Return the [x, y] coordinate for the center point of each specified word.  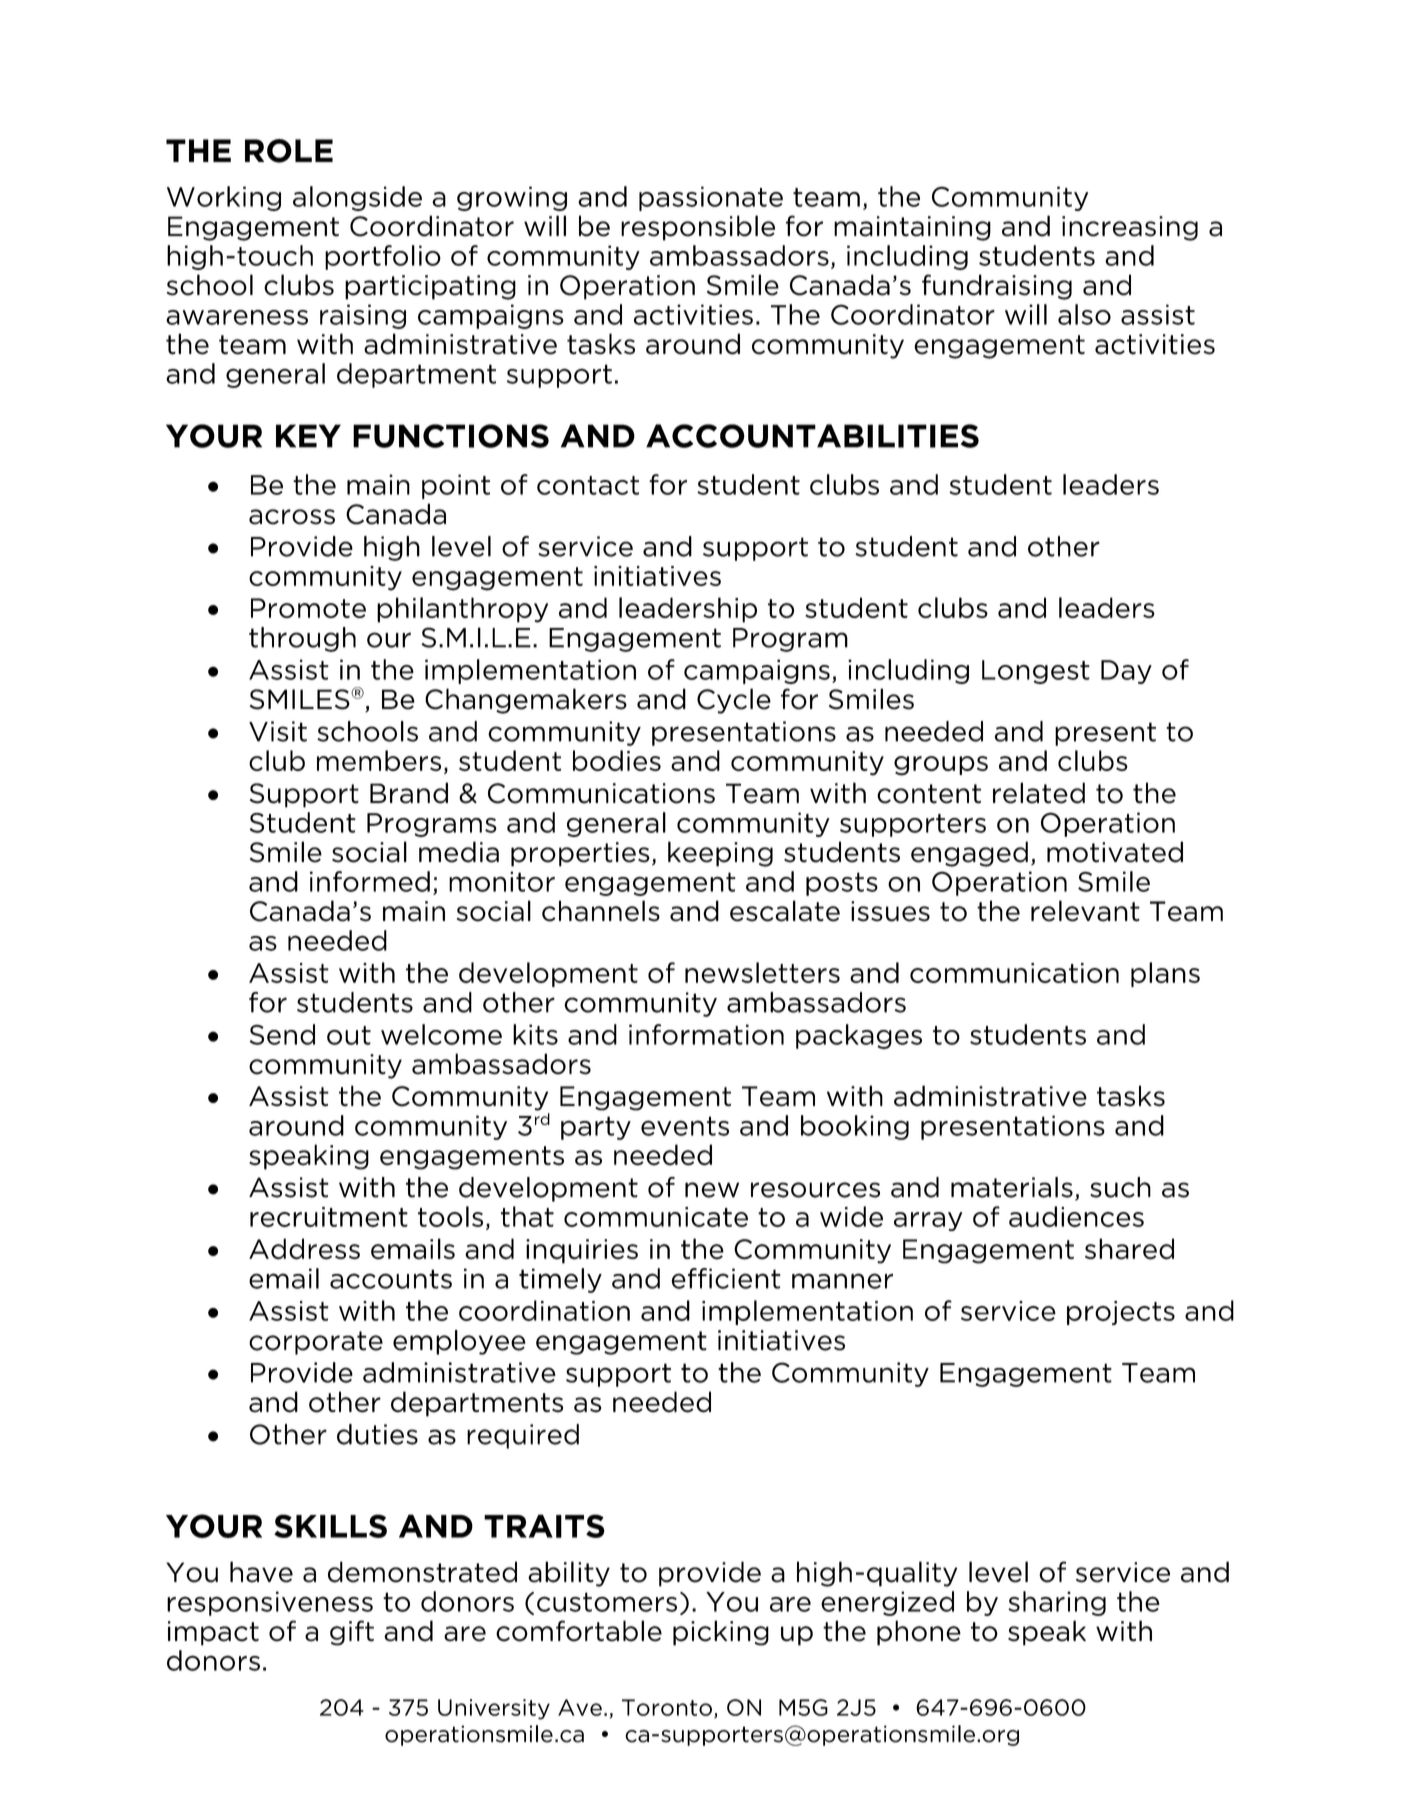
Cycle [734, 701]
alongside [357, 198]
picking [721, 1633]
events [685, 1126]
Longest [1036, 672]
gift [352, 1633]
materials [1012, 1187]
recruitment [329, 1217]
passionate [711, 198]
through [302, 639]
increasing [1130, 228]
